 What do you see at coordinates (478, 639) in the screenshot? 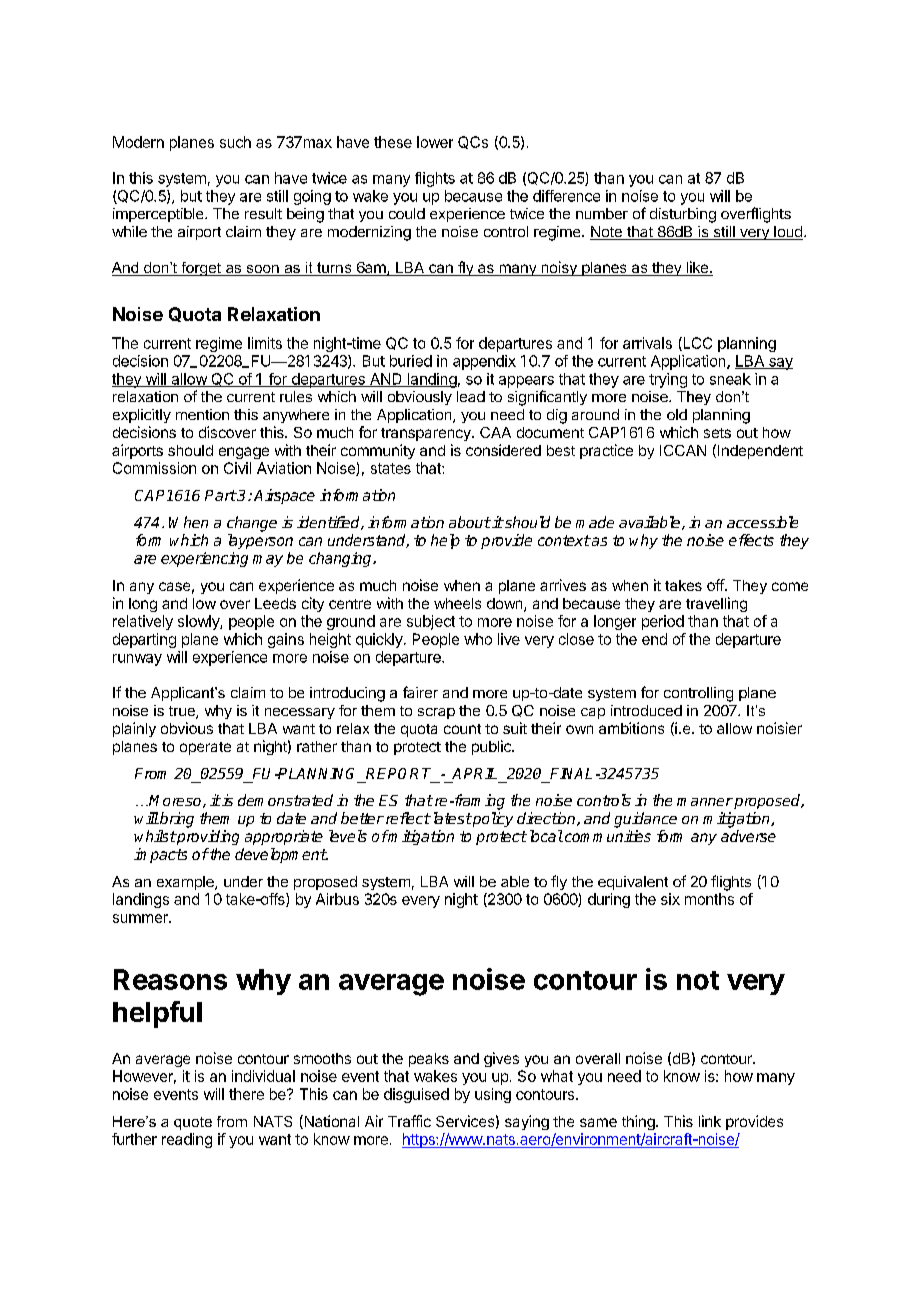
I see `who` at bounding box center [478, 639].
